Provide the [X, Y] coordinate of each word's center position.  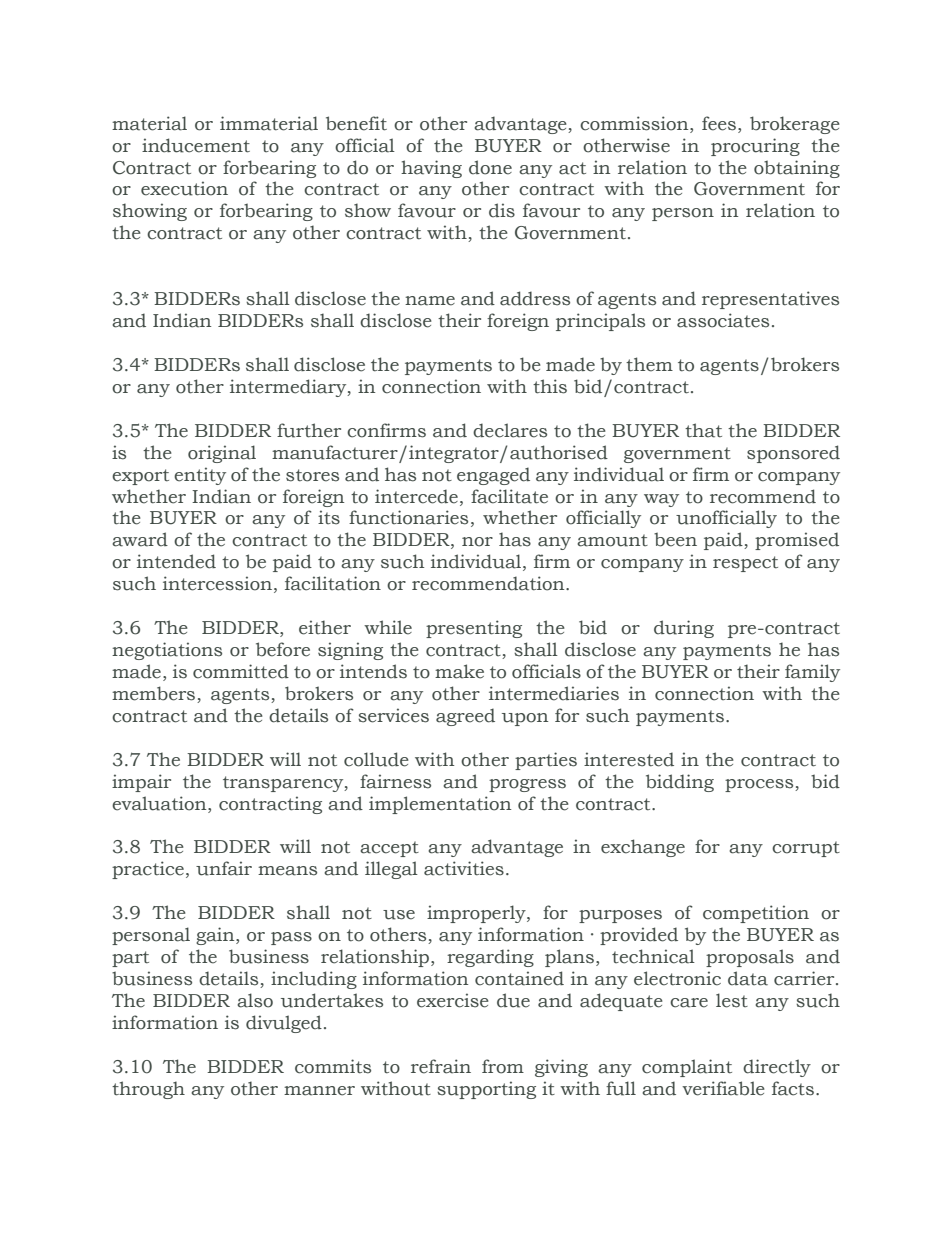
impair [141, 783]
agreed [465, 717]
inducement [196, 145]
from [503, 1066]
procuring [755, 147]
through [148, 1090]
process [760, 785]
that [703, 430]
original [222, 454]
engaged [493, 476]
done [490, 167]
